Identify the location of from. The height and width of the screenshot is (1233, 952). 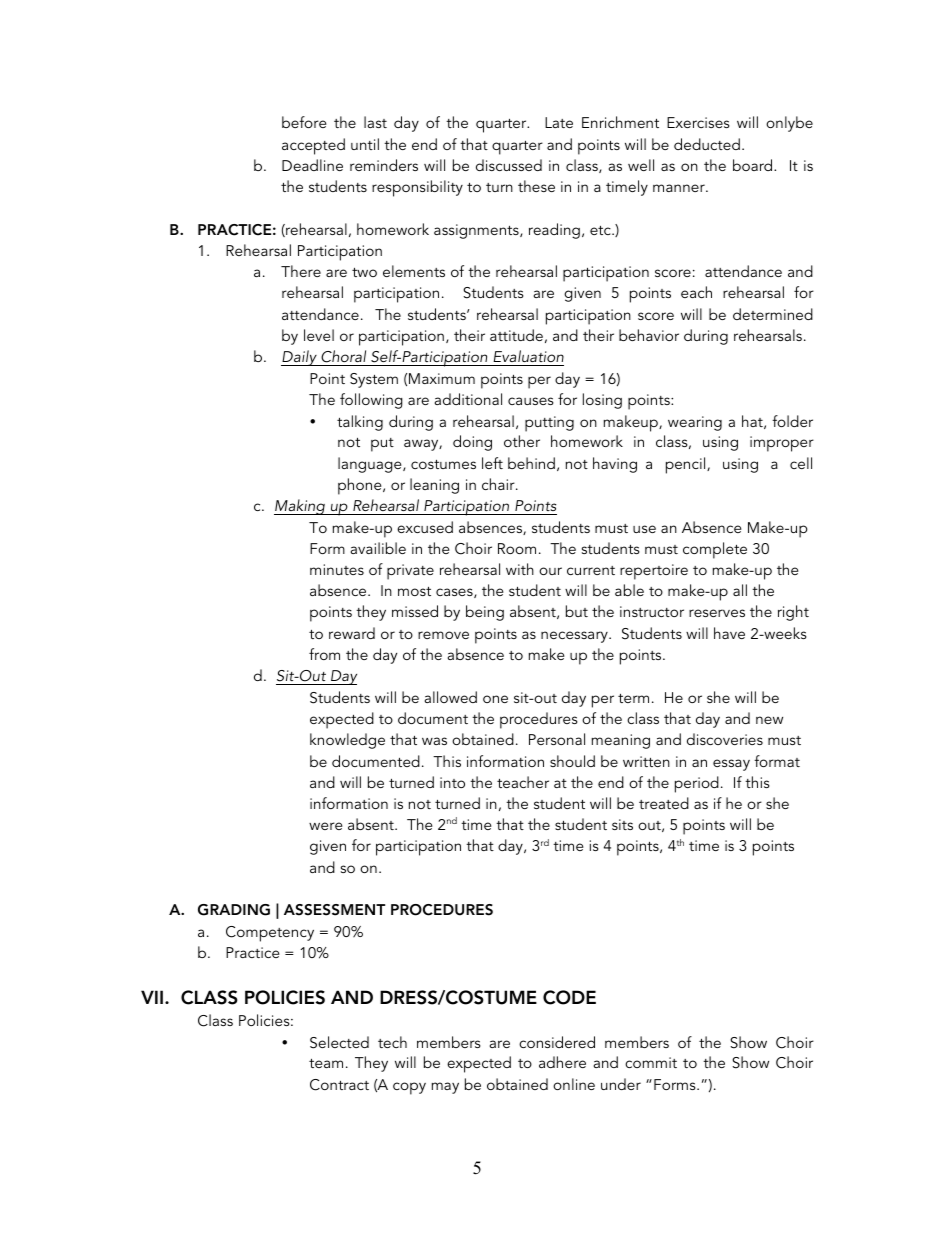
(324, 654).
